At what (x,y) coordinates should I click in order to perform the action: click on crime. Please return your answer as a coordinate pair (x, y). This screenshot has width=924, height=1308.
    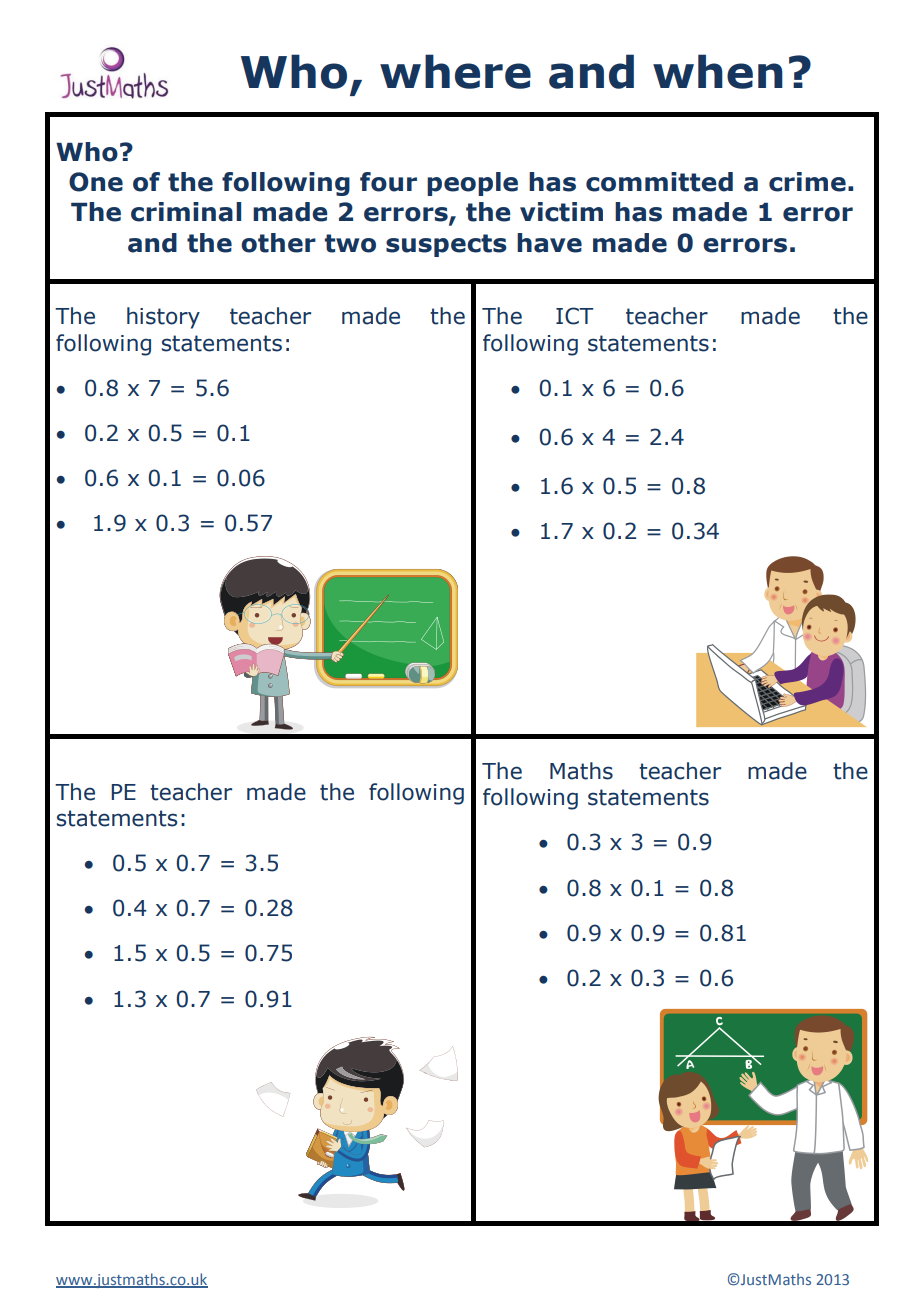
    Looking at the image, I should click on (807, 182).
